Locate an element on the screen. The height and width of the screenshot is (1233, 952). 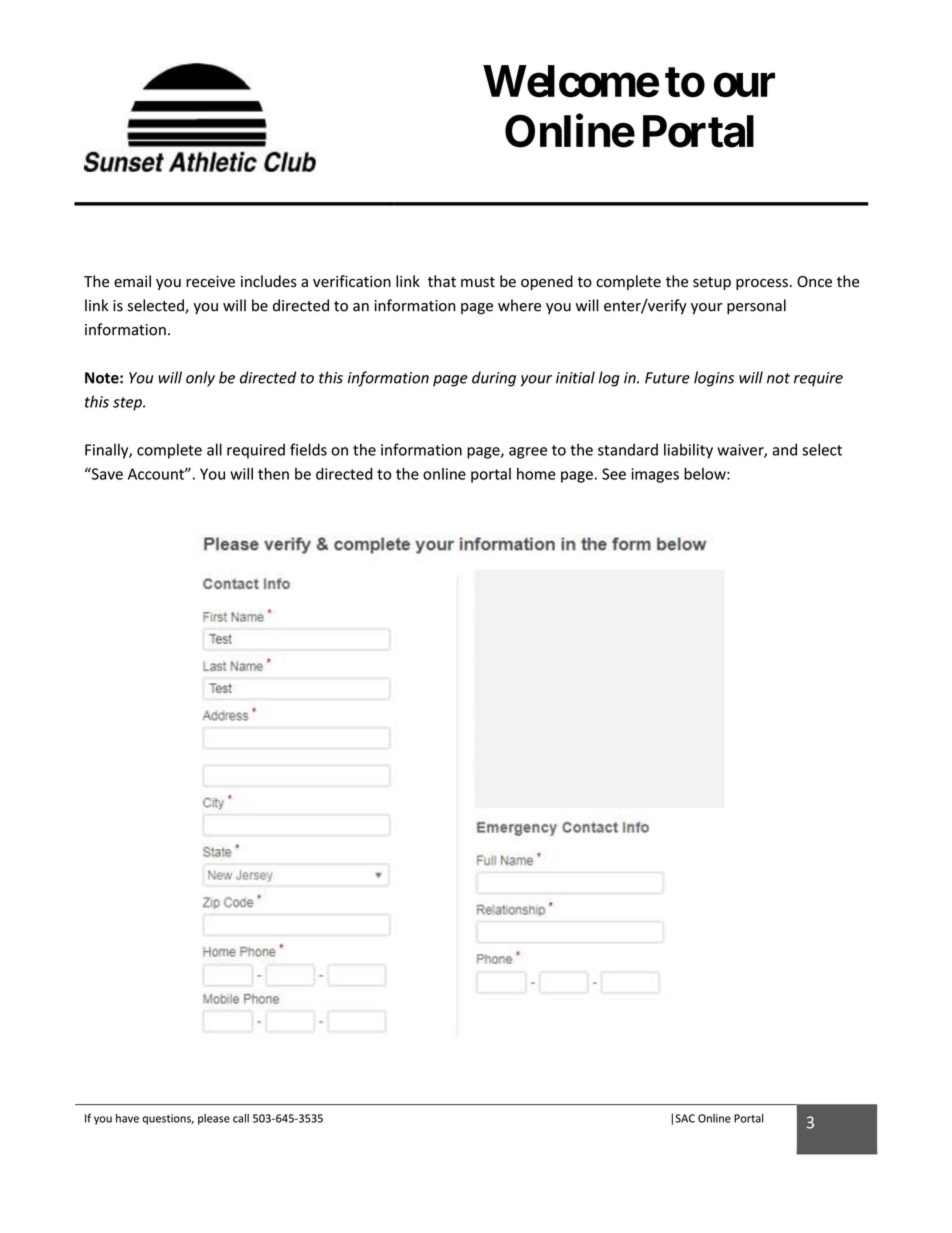
personal is located at coordinates (756, 306).
